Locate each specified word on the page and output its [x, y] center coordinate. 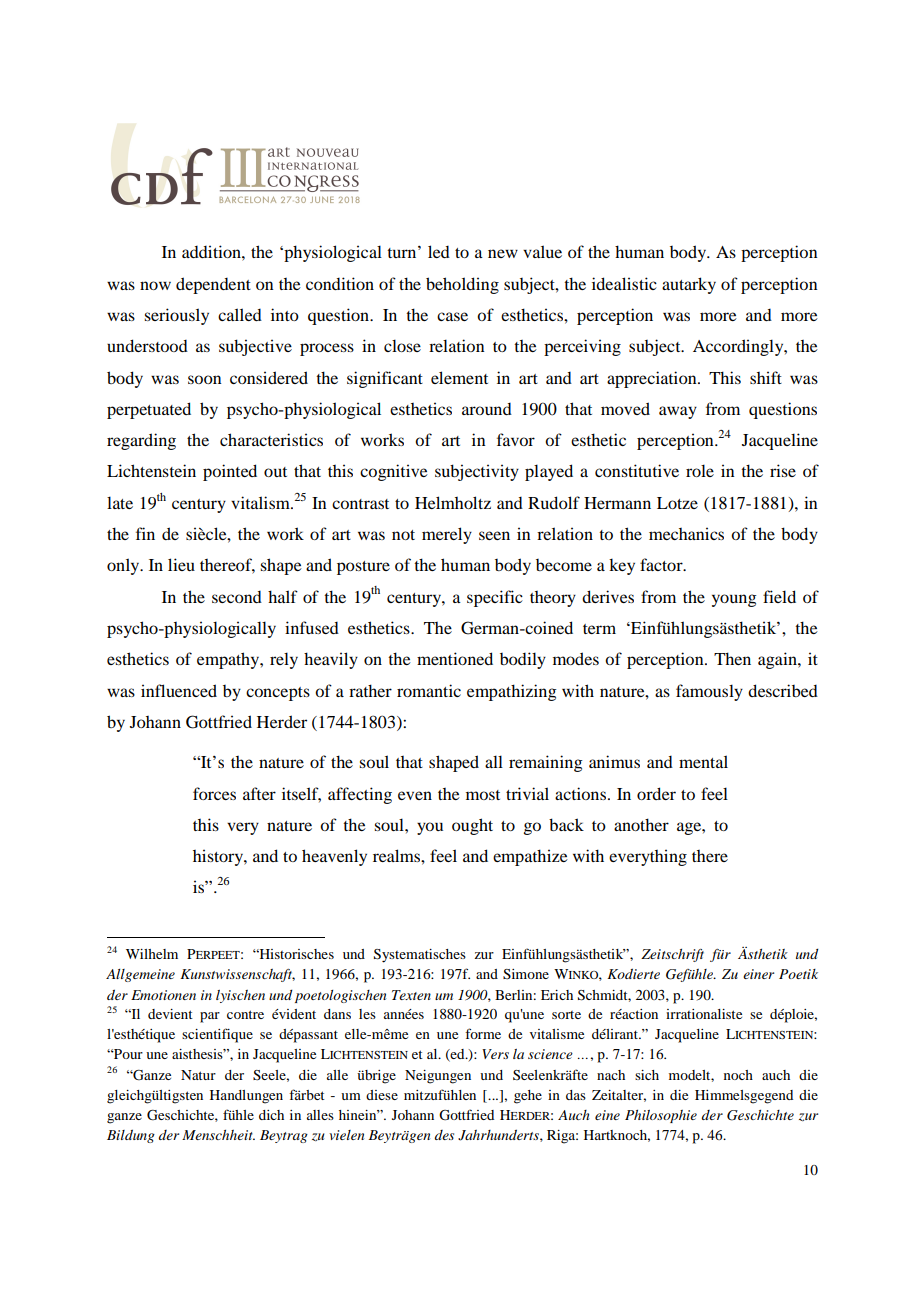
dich [271, 1115]
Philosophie [661, 1116]
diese [382, 1095]
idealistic [624, 283]
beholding [462, 285]
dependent [213, 285]
